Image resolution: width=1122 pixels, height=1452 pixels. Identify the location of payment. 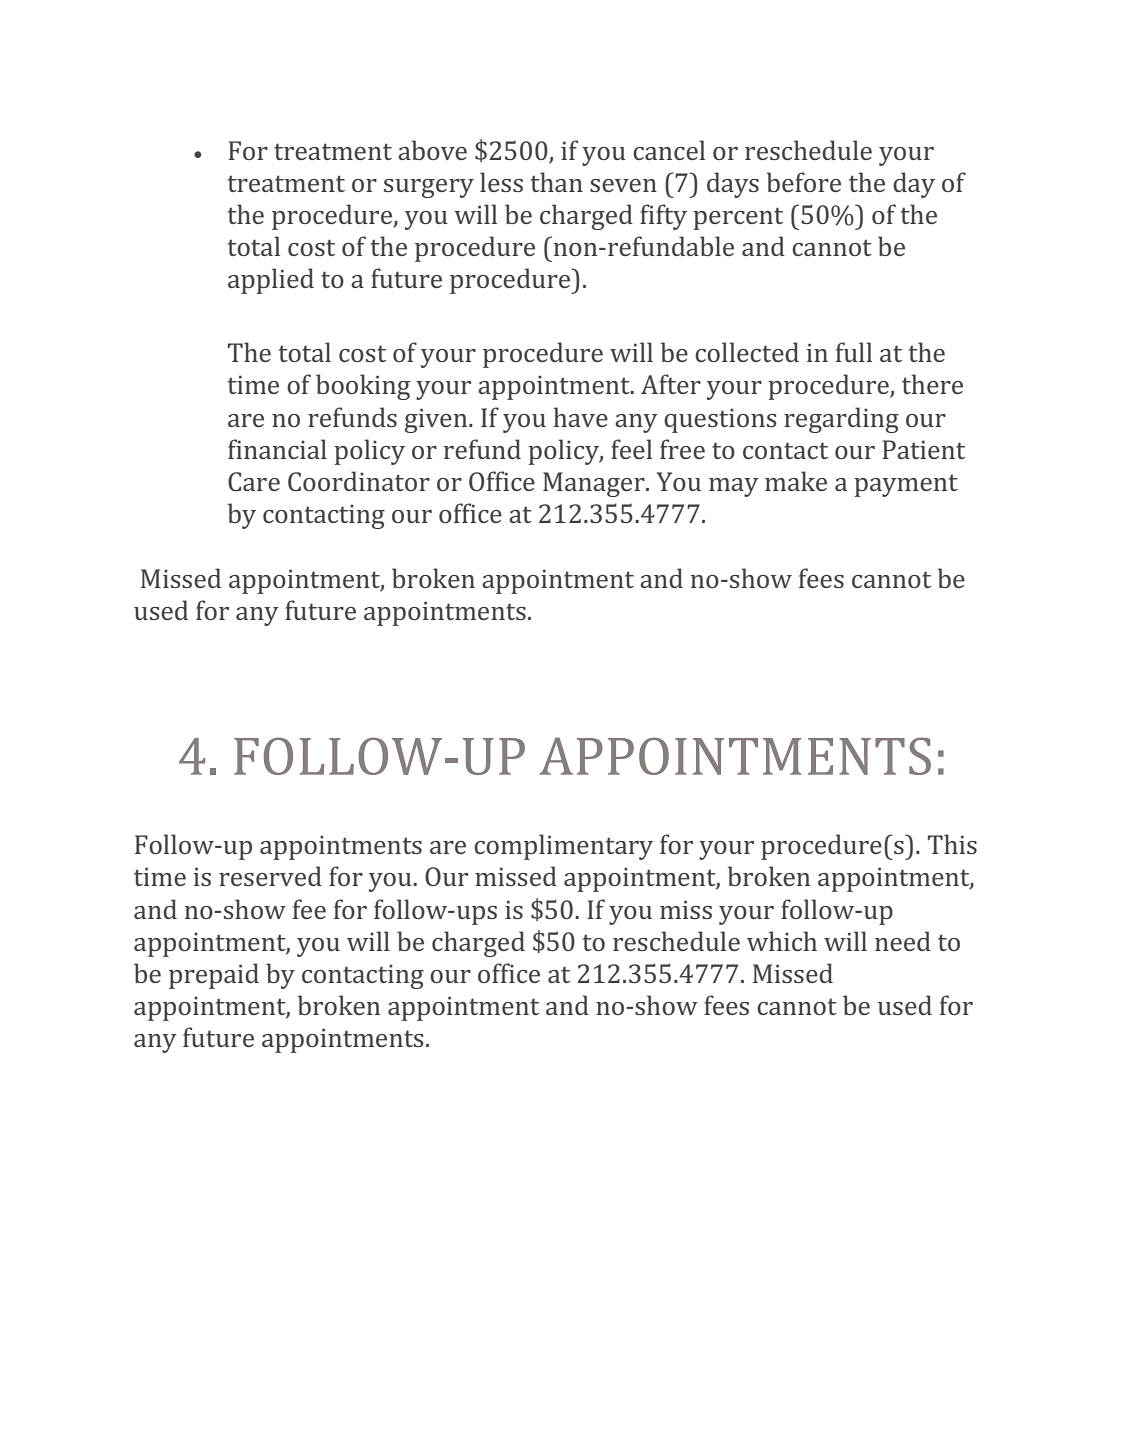
(906, 485).
